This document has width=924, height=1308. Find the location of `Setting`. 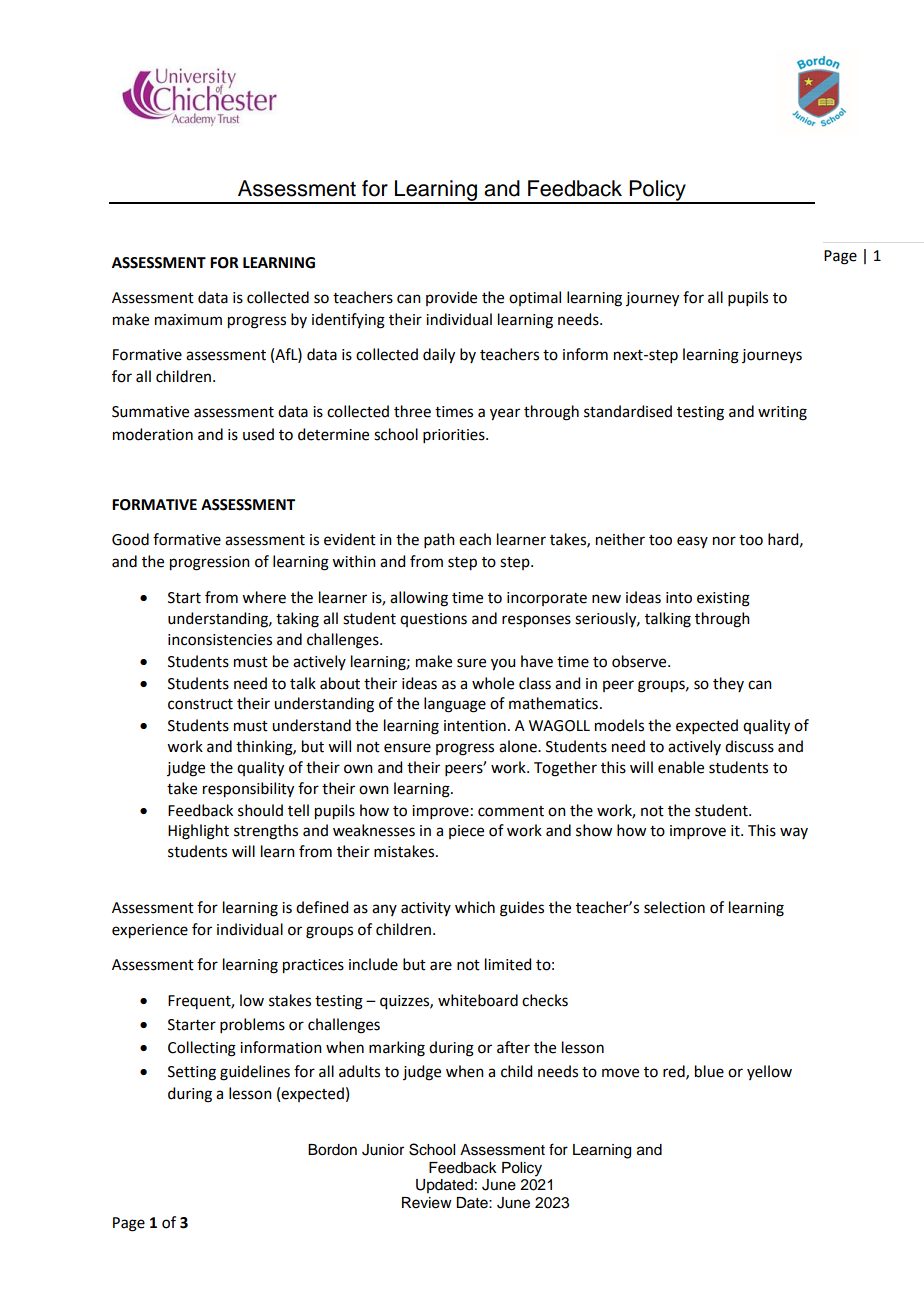

Setting is located at coordinates (192, 1073).
